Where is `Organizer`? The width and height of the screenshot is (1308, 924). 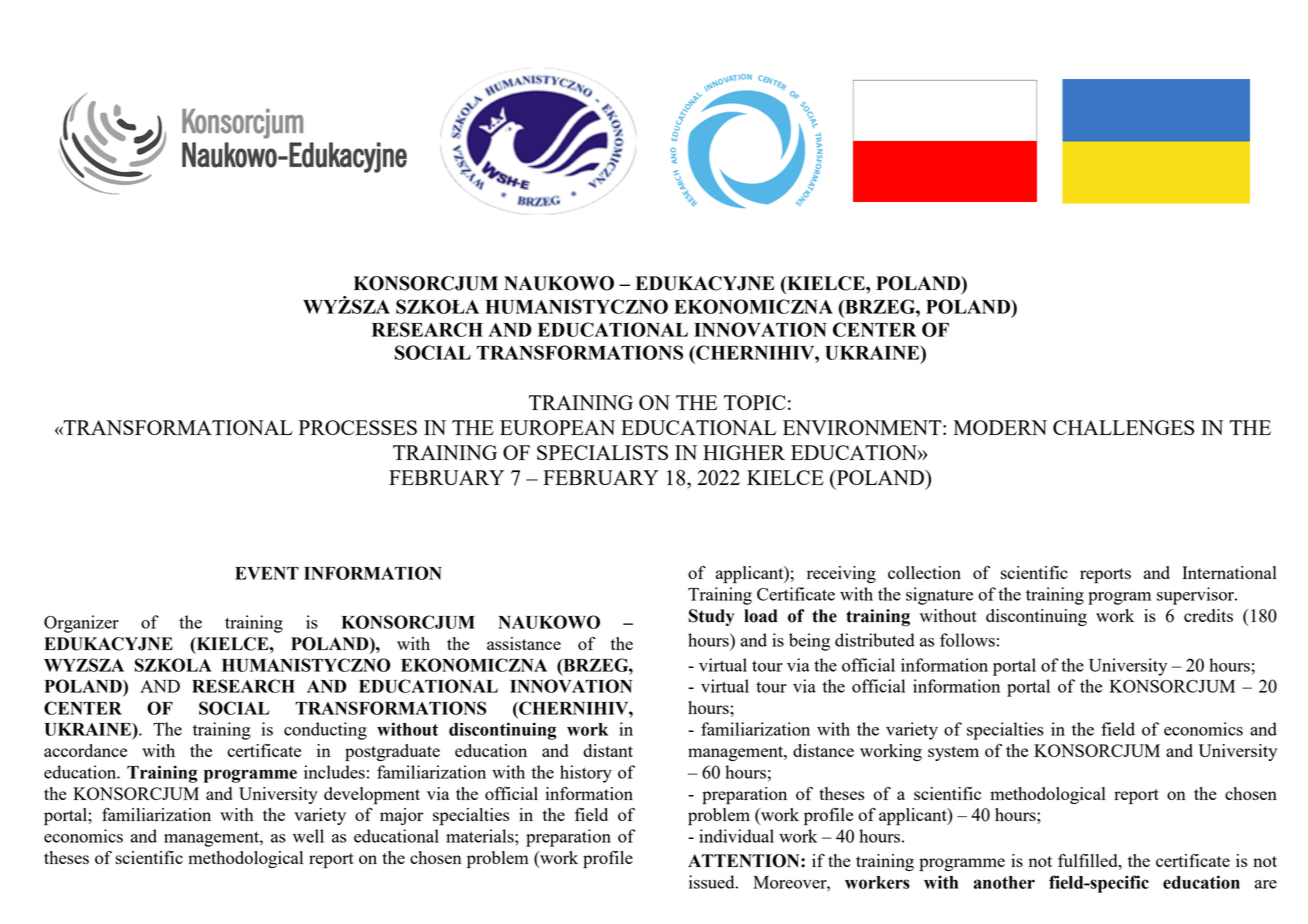
Organizer is located at coordinates (81, 624).
